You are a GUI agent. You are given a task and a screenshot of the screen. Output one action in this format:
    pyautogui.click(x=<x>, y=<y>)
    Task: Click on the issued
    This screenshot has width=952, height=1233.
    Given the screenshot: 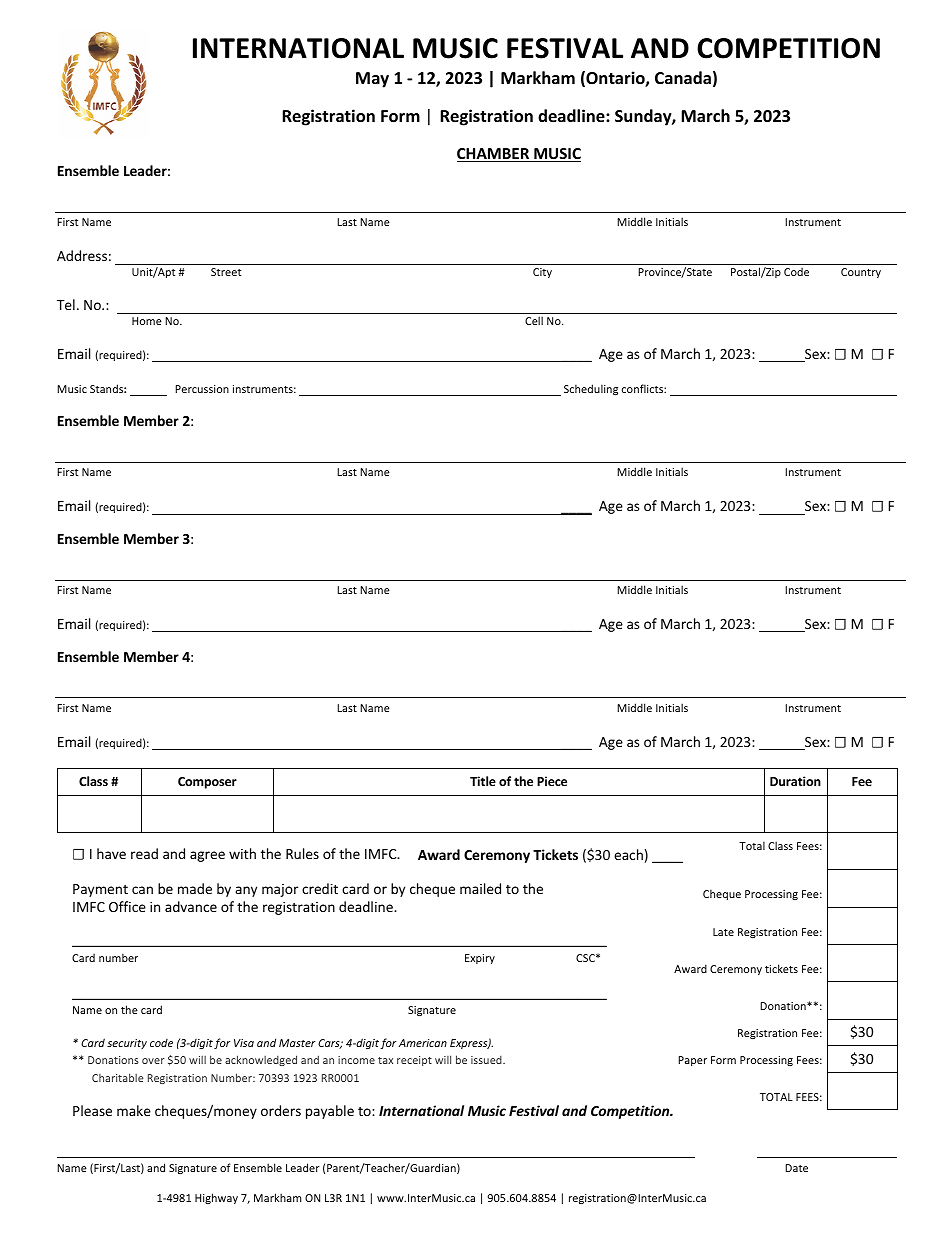 What is the action you would take?
    pyautogui.click(x=487, y=1060)
